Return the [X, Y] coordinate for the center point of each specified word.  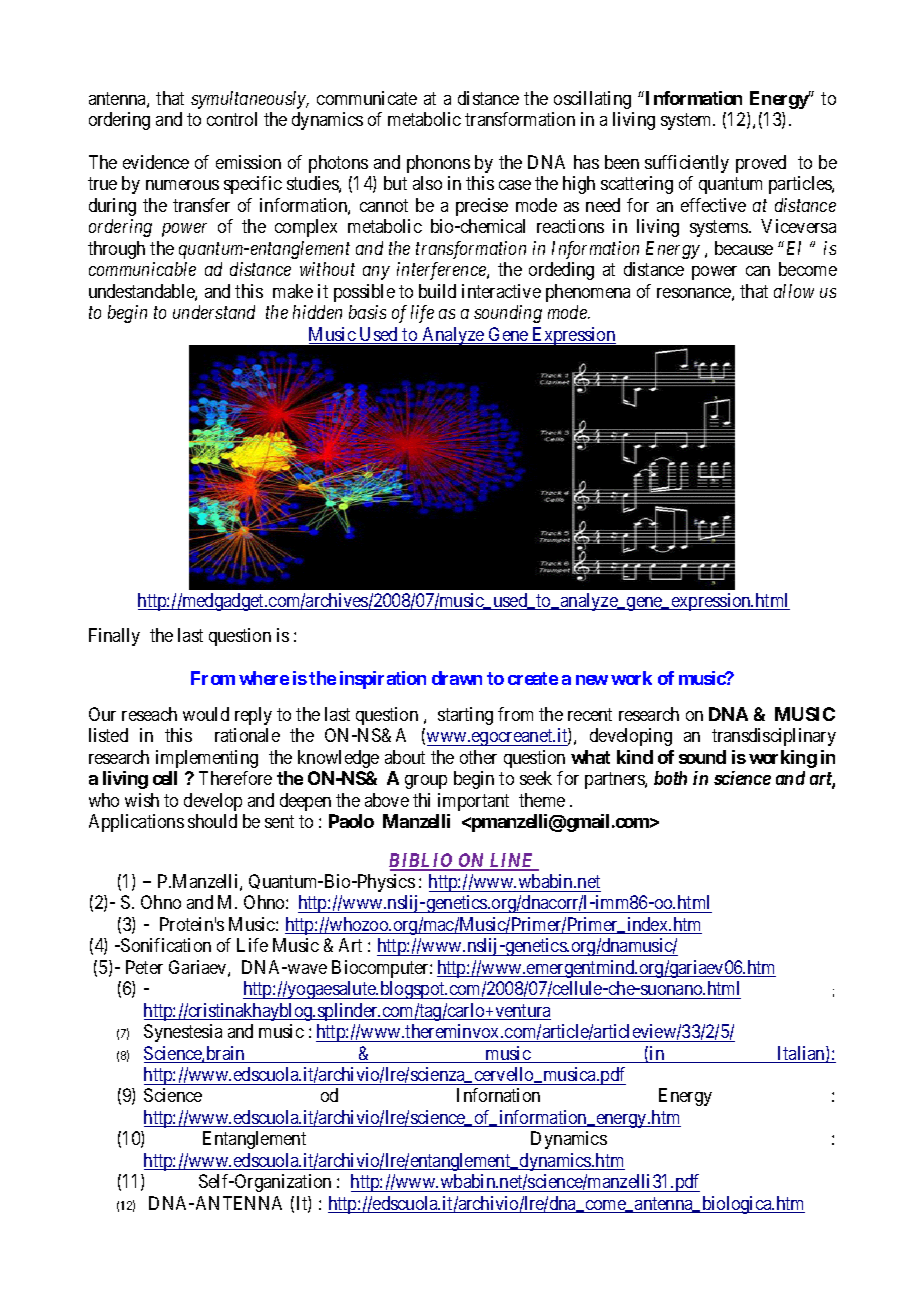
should [212, 821]
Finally [114, 637]
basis [367, 312]
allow [794, 291]
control [232, 119]
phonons [438, 164]
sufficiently [687, 164]
